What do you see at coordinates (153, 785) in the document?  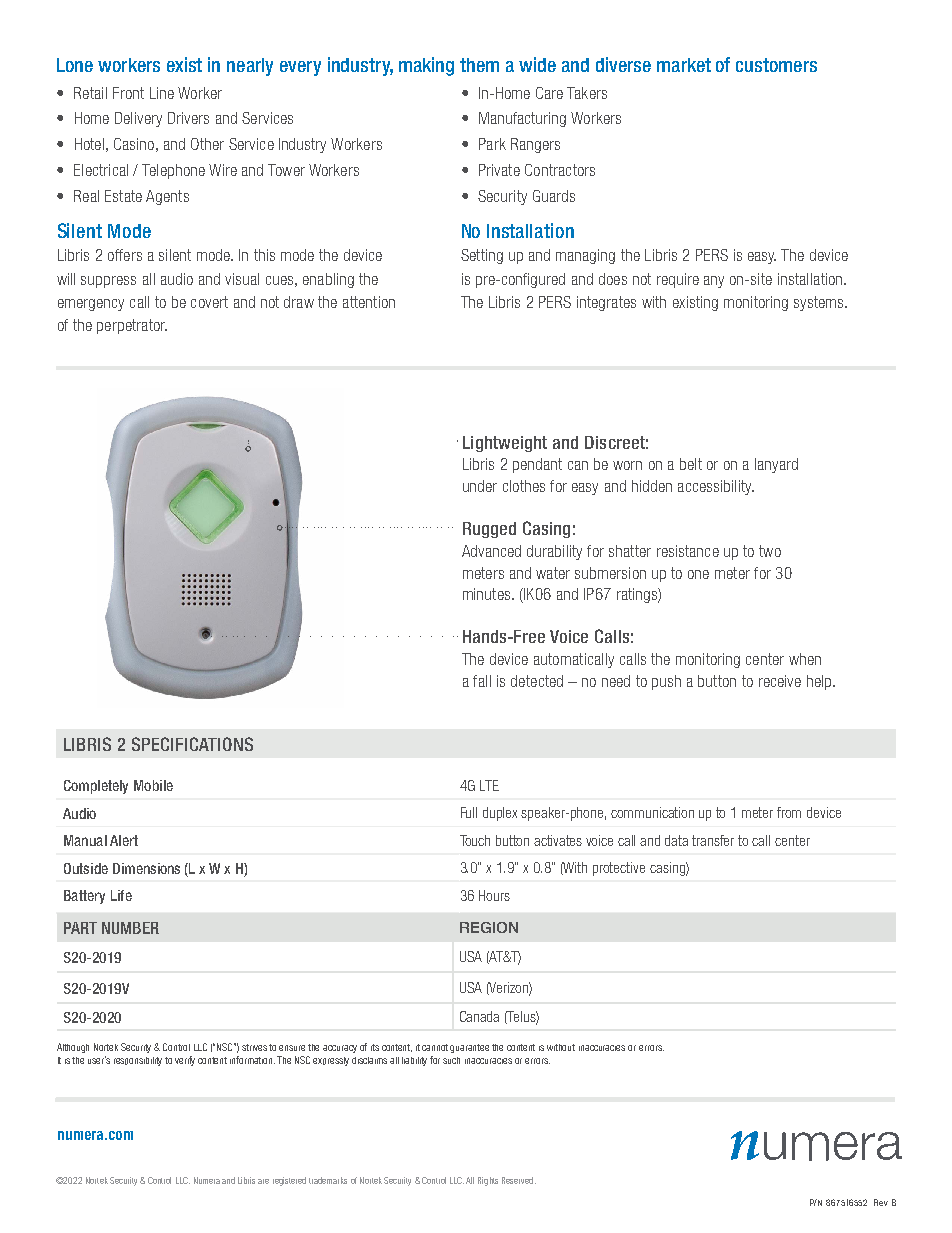 I see `Mobile` at bounding box center [153, 785].
